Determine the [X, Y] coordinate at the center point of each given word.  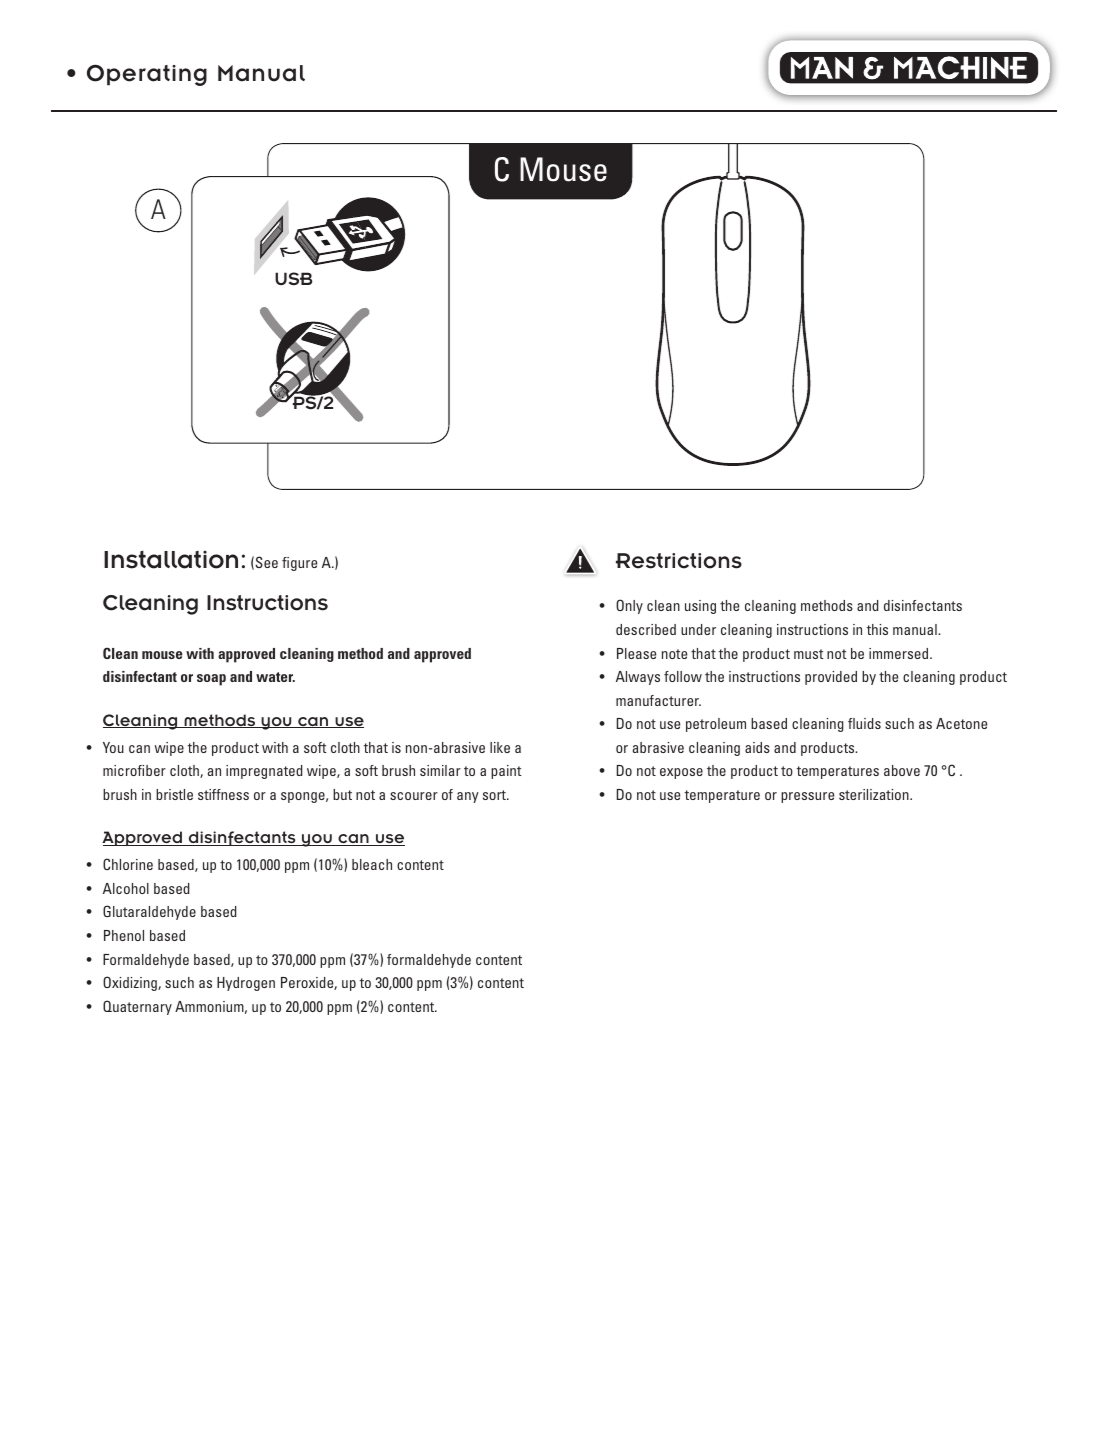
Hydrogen [246, 984]
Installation [171, 560]
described [646, 629]
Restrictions [679, 561]
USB [293, 279]
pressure [807, 797]
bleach [372, 864]
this [877, 629]
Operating [147, 75]
